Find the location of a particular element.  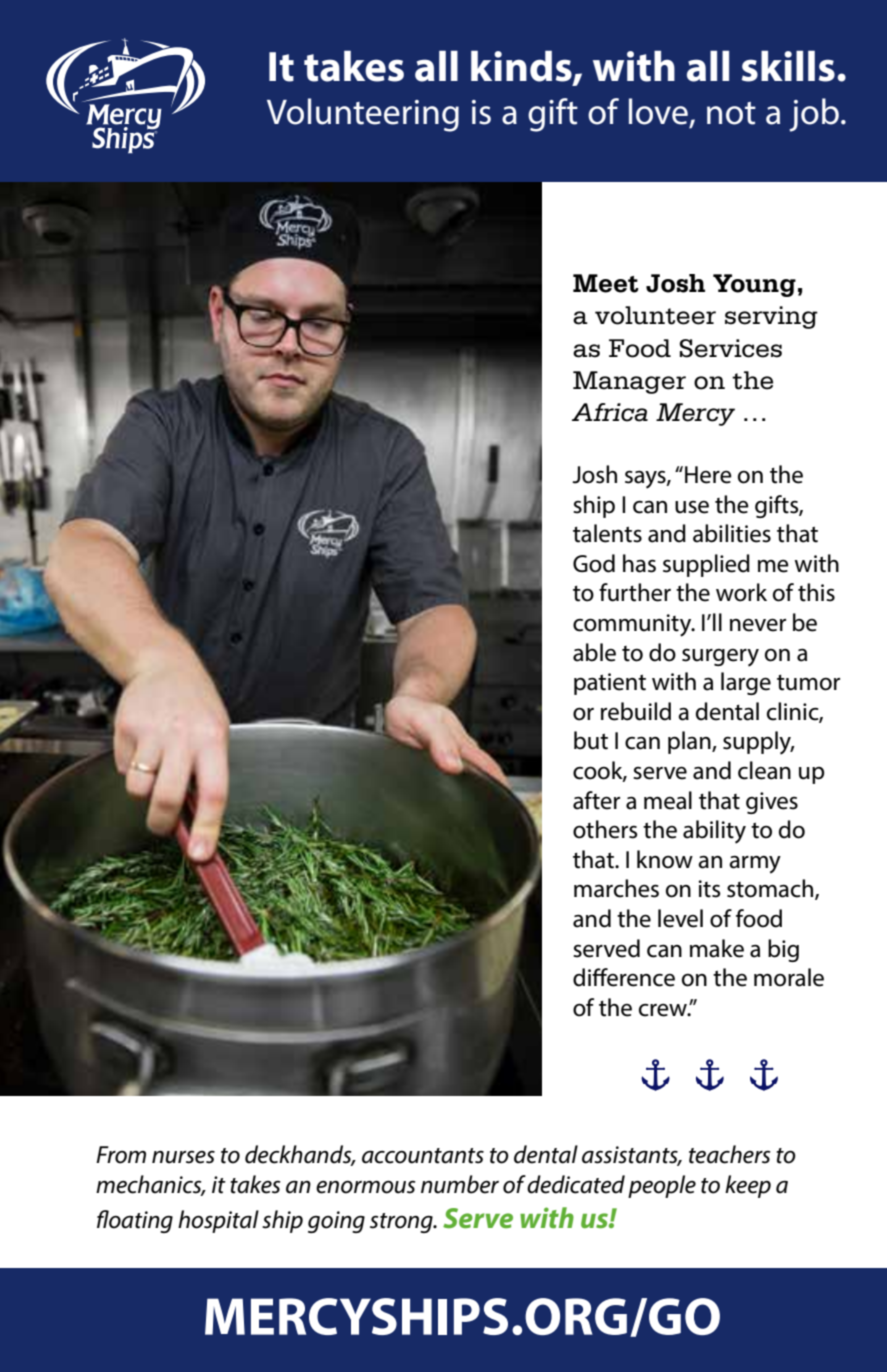

love is located at coordinates (658, 111).
